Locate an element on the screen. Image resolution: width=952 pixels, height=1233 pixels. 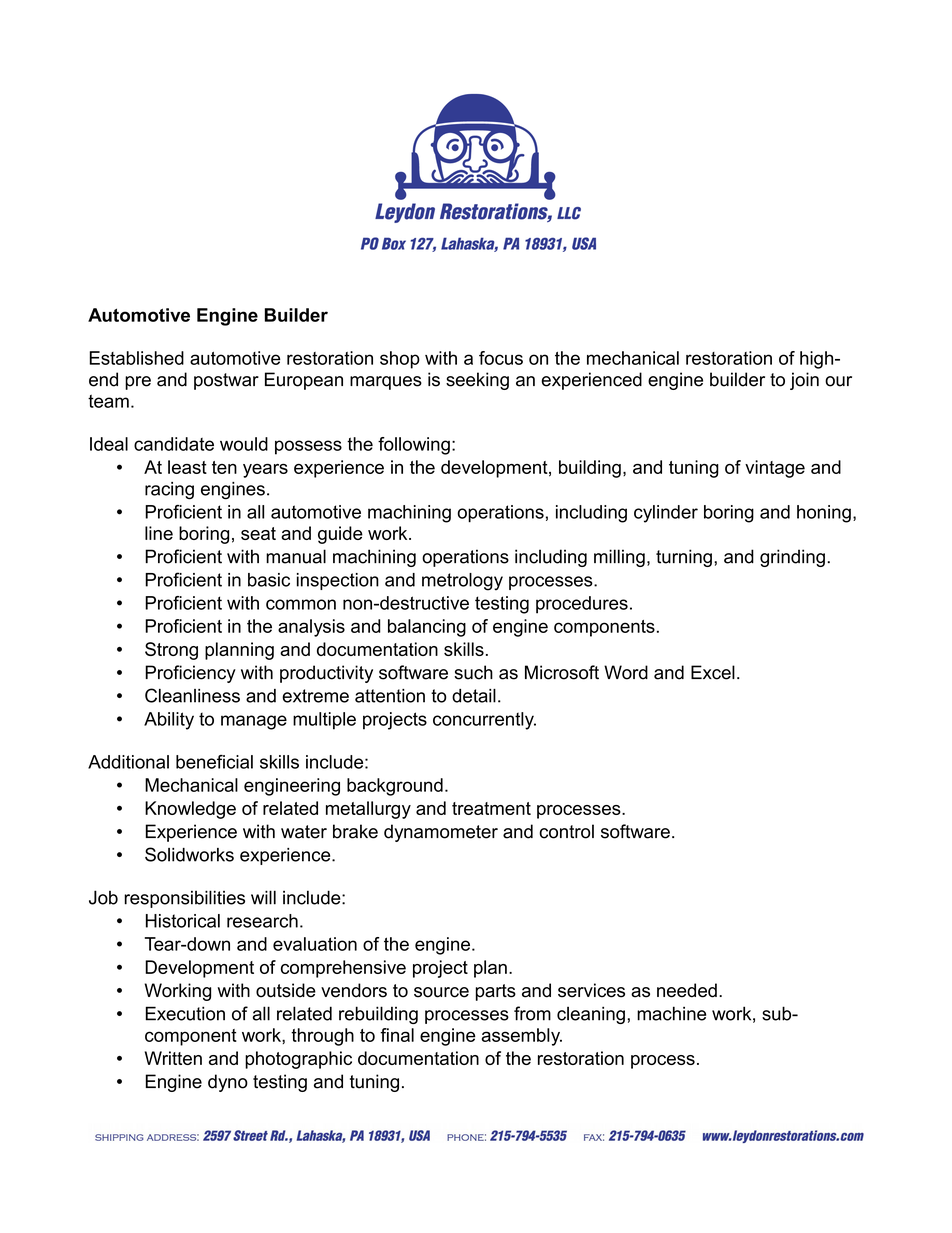
Knowledge is located at coordinates (190, 810).
